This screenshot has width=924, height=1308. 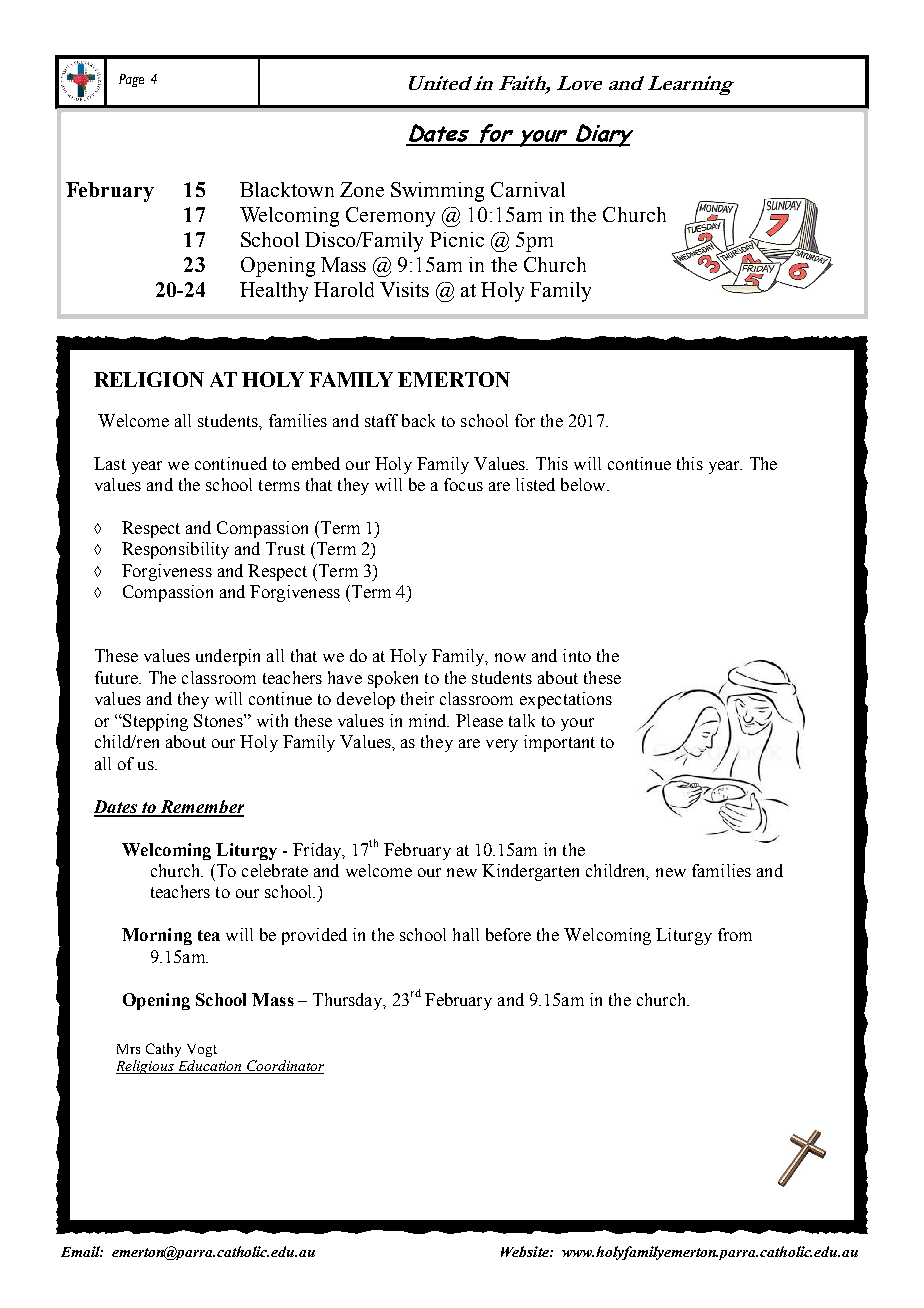 What do you see at coordinates (157, 936) in the screenshot?
I see `Morning` at bounding box center [157, 936].
